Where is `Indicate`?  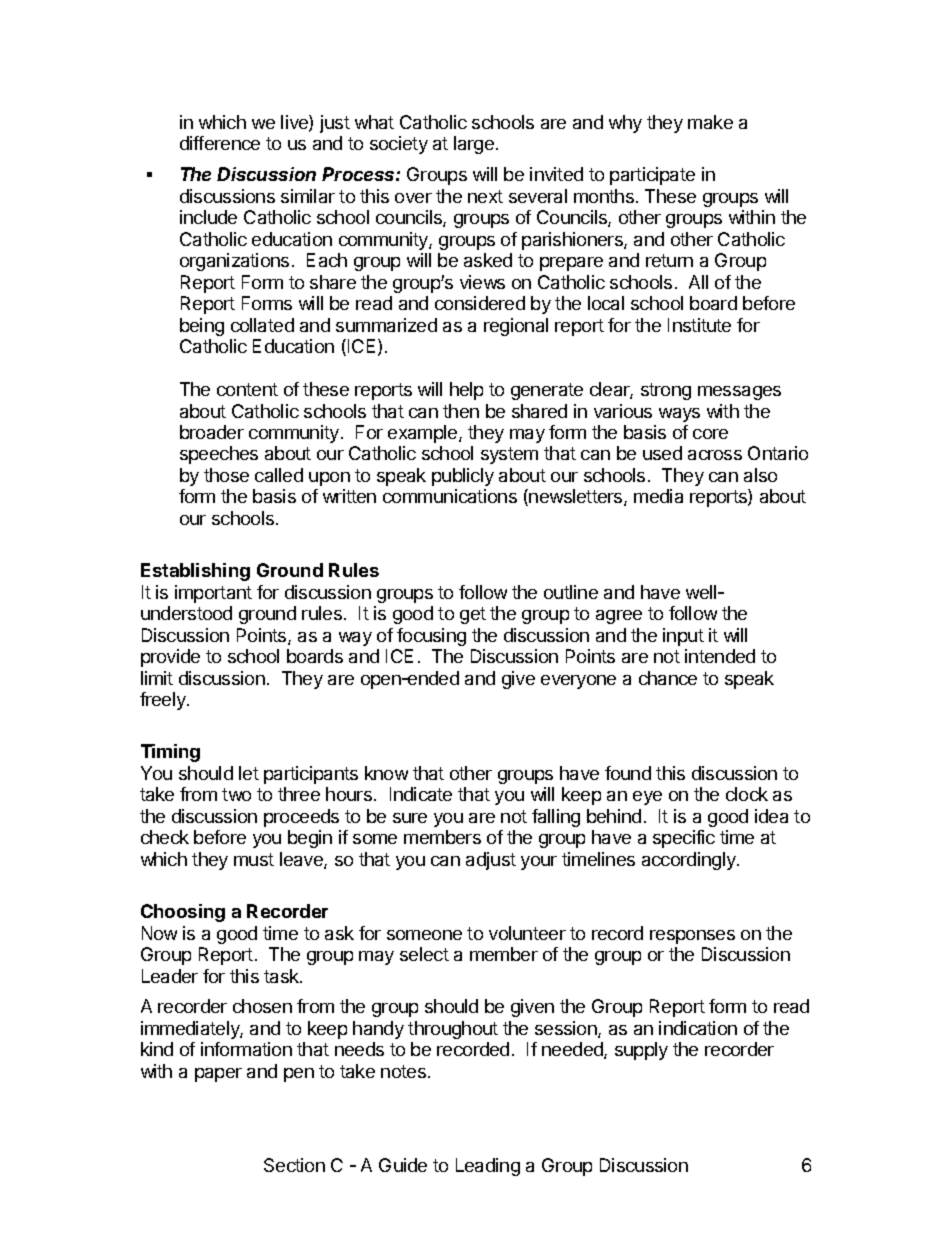
Indicate is located at coordinates (421, 794).
